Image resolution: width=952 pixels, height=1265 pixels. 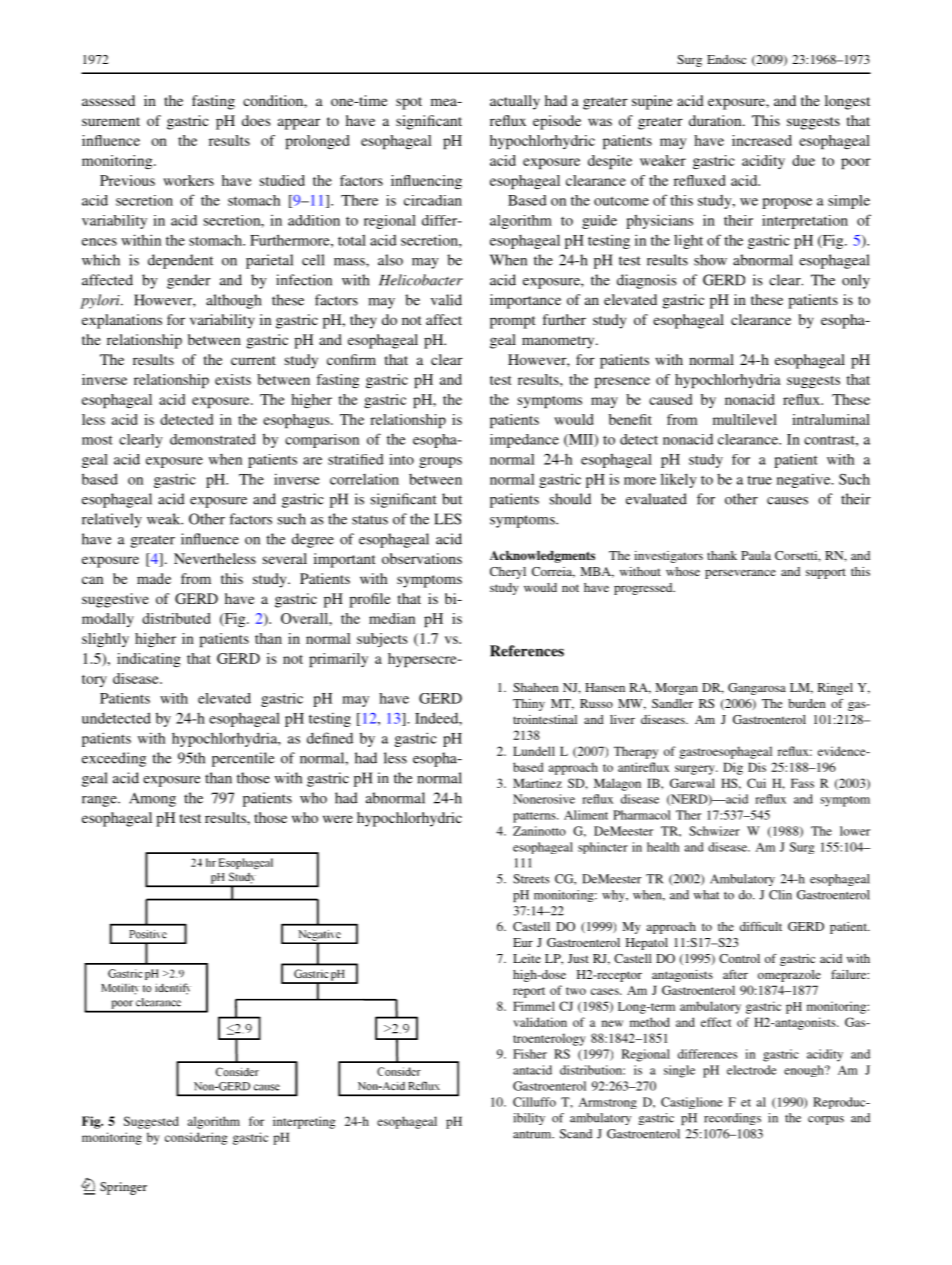 What do you see at coordinates (756, 783) in the page?
I see `Cui` at bounding box center [756, 783].
